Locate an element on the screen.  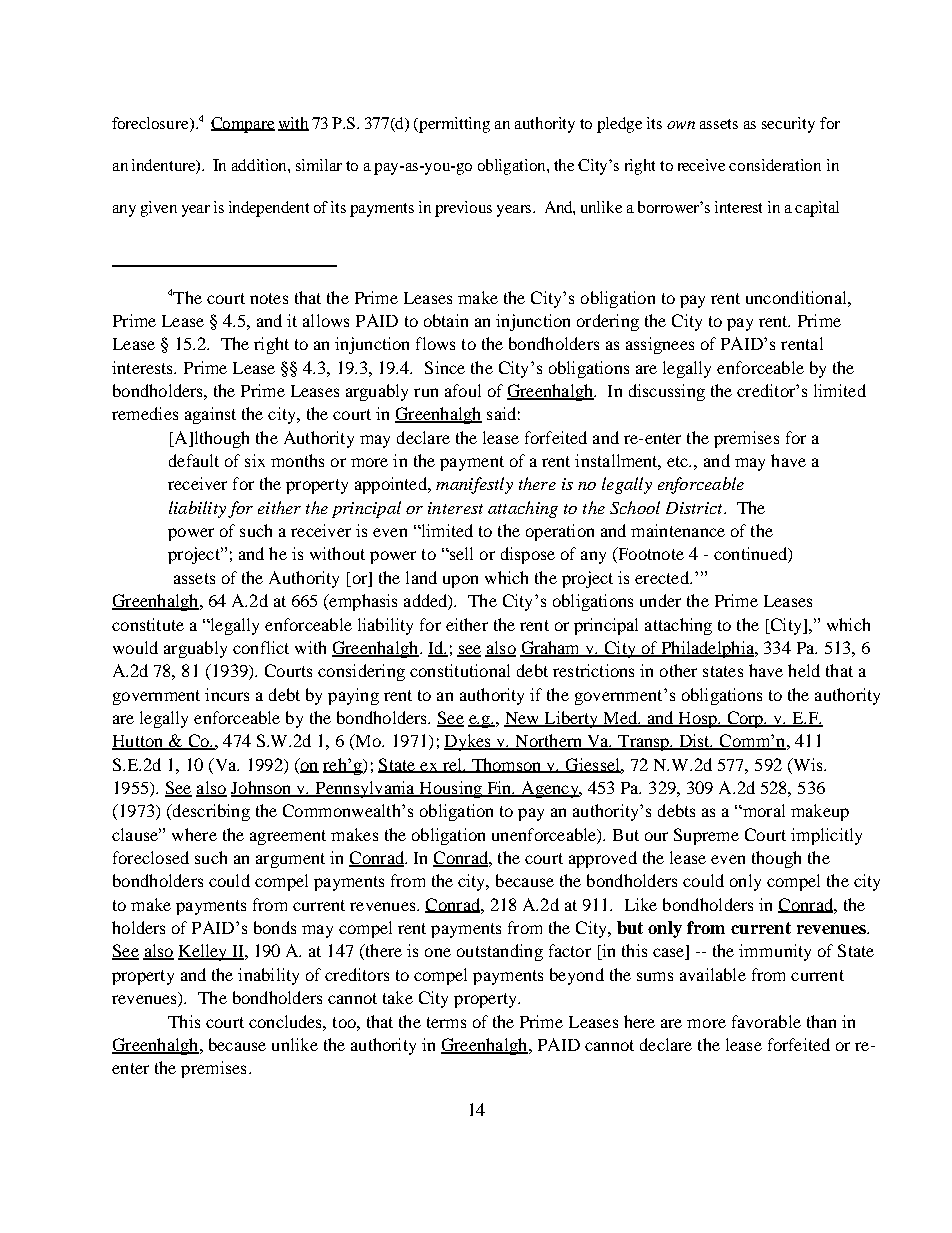
inability is located at coordinates (268, 976).
